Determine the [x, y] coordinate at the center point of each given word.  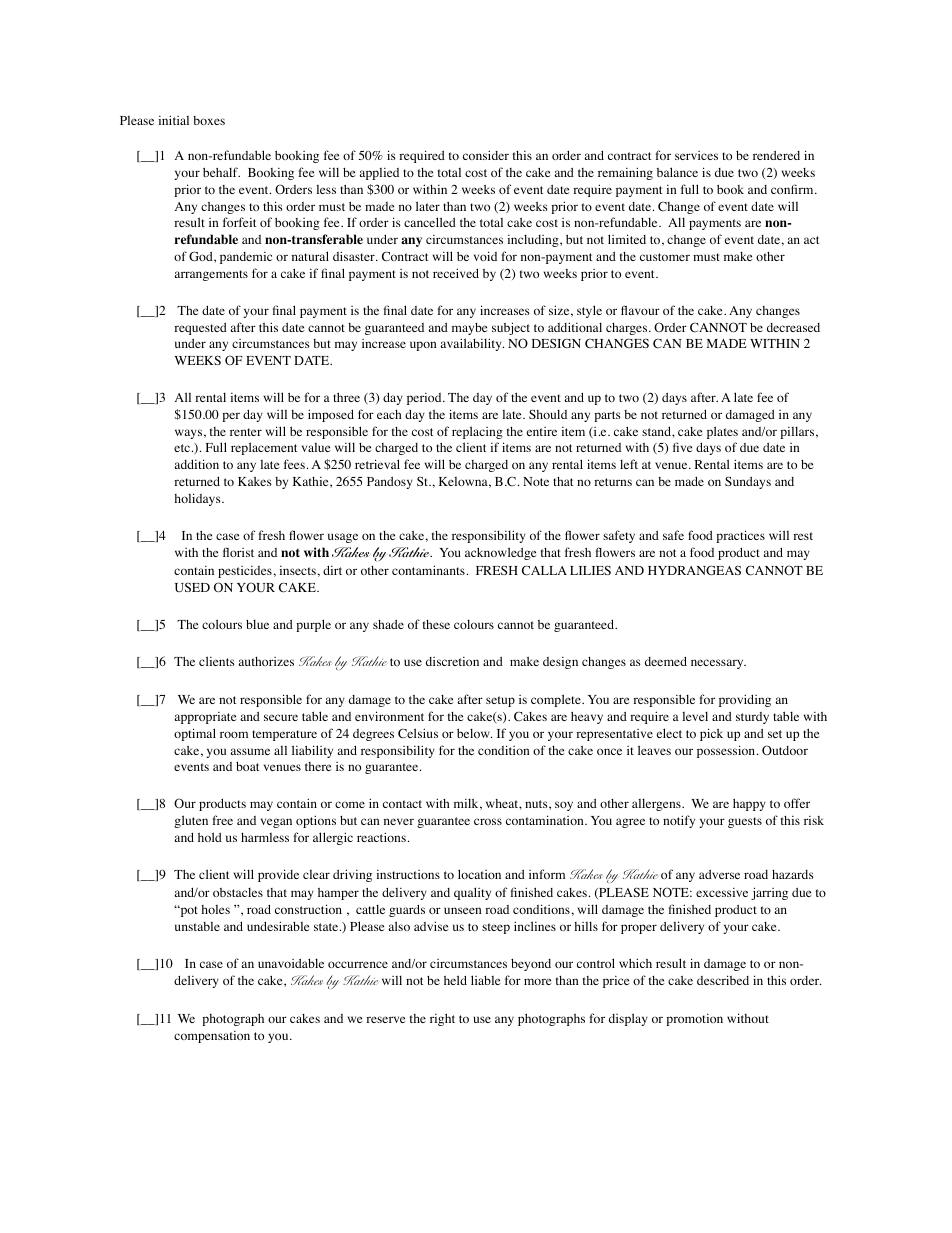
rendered [776, 155]
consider [486, 155]
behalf [221, 172]
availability [472, 344]
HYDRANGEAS [694, 570]
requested [200, 329]
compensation [212, 1037]
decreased [793, 327]
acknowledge [500, 553]
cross [488, 821]
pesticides [246, 572]
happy [749, 804]
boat [247, 766]
